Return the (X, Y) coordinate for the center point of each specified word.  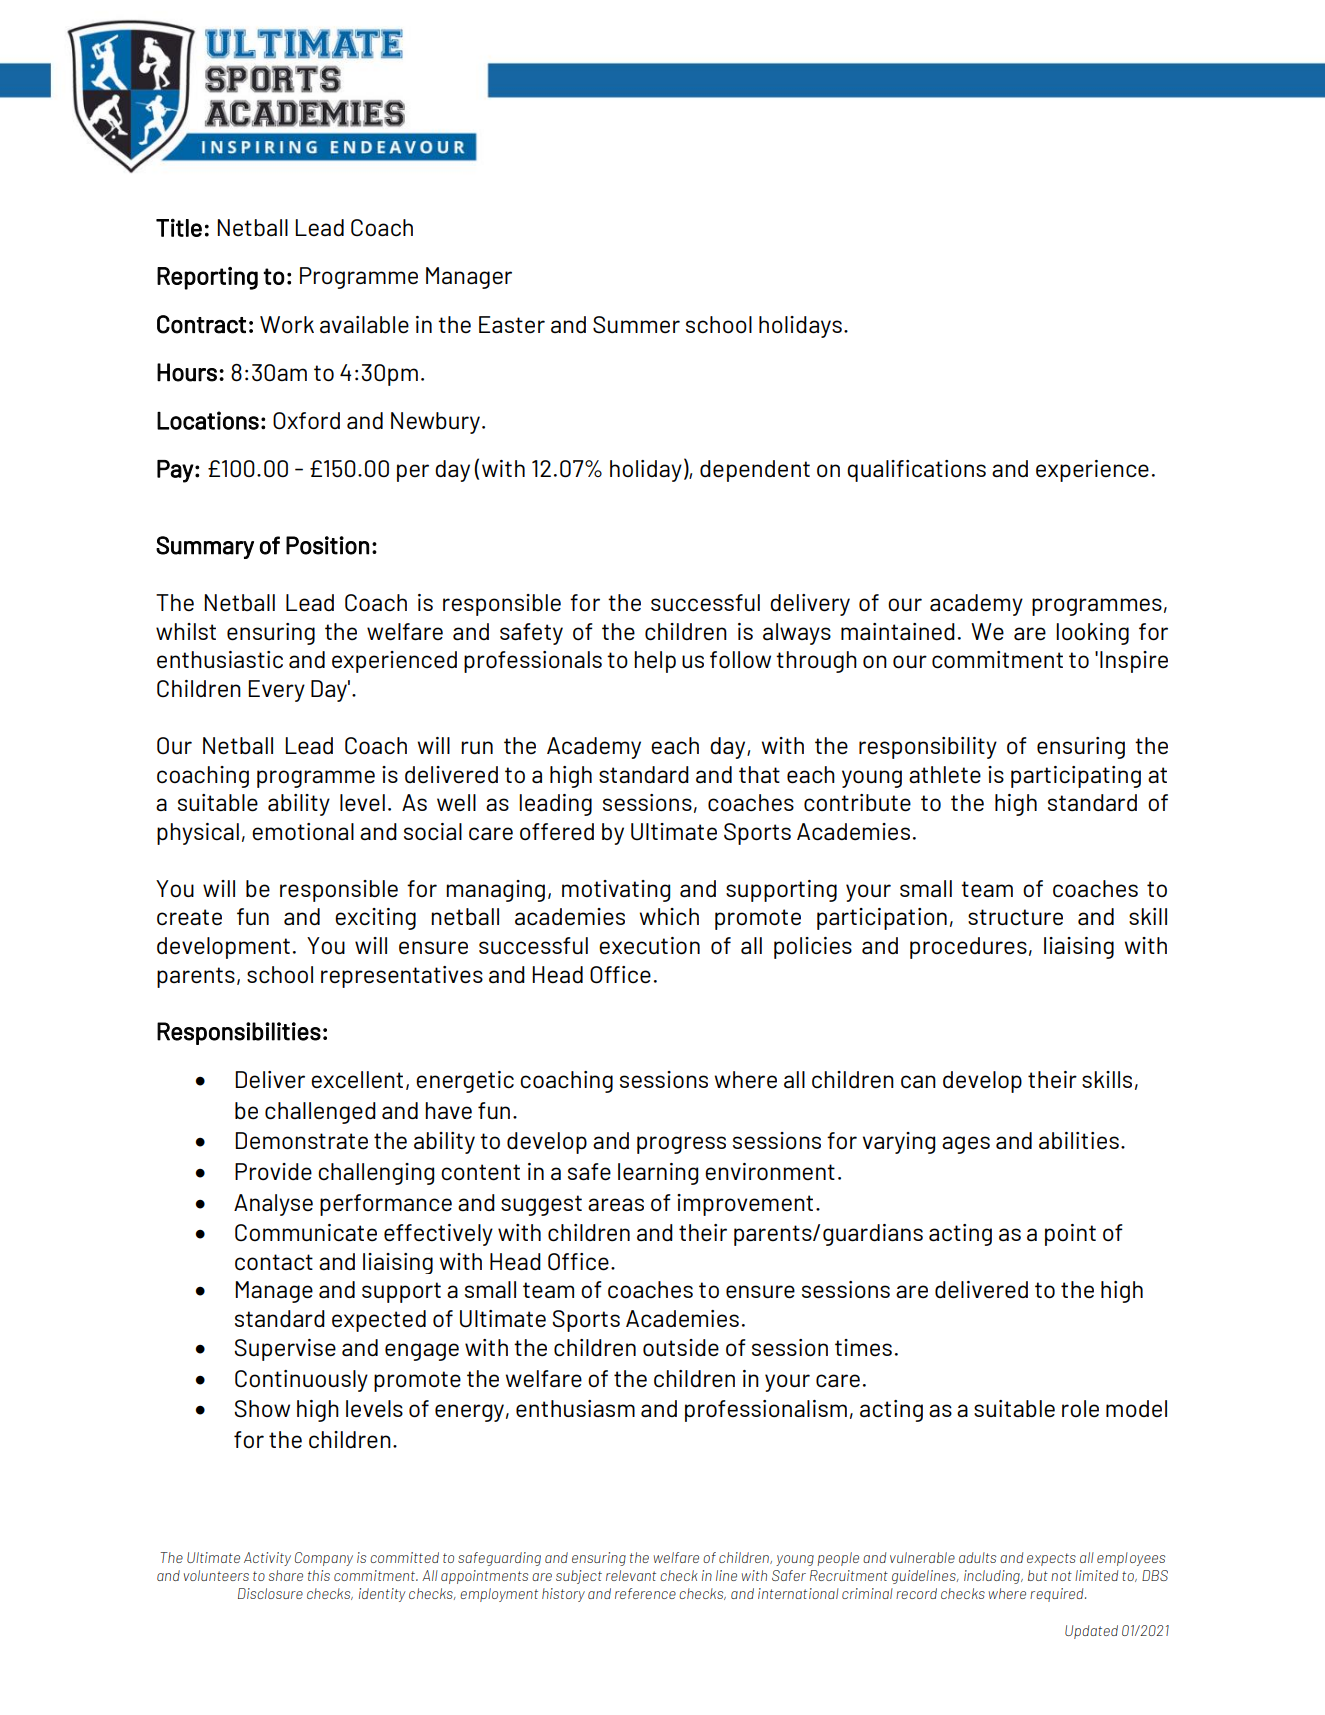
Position (327, 545)
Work (287, 324)
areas (616, 1204)
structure (1015, 917)
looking (1092, 634)
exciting (375, 919)
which (669, 917)
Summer (636, 325)
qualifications (916, 471)
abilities (1079, 1140)
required (1058, 1595)
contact (274, 1262)
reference (645, 1593)
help (655, 662)
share (286, 1575)
